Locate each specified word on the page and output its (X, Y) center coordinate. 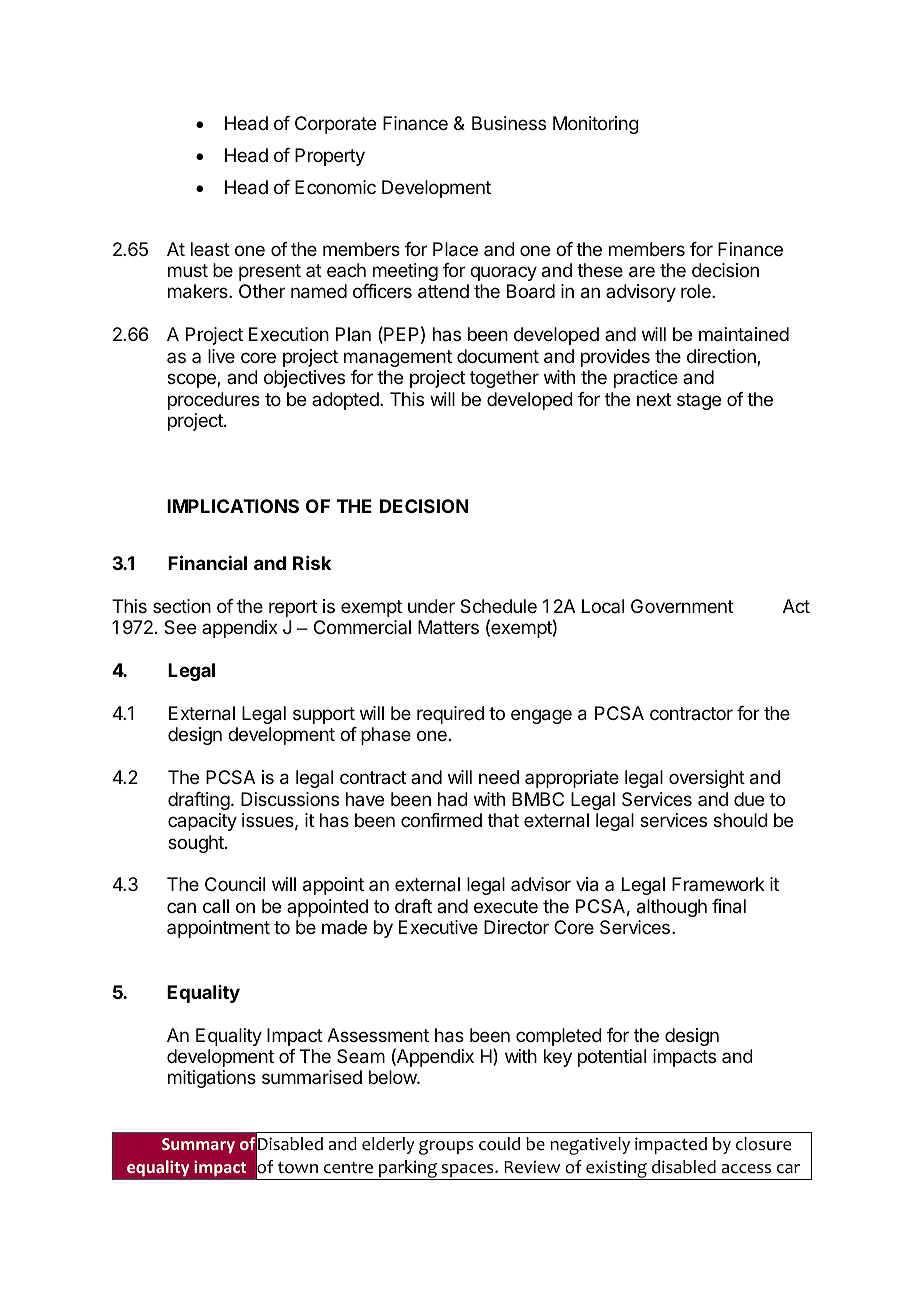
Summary (198, 1146)
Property (330, 157)
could (499, 1144)
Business (509, 123)
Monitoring (596, 125)
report (293, 608)
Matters (448, 627)
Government (682, 606)
